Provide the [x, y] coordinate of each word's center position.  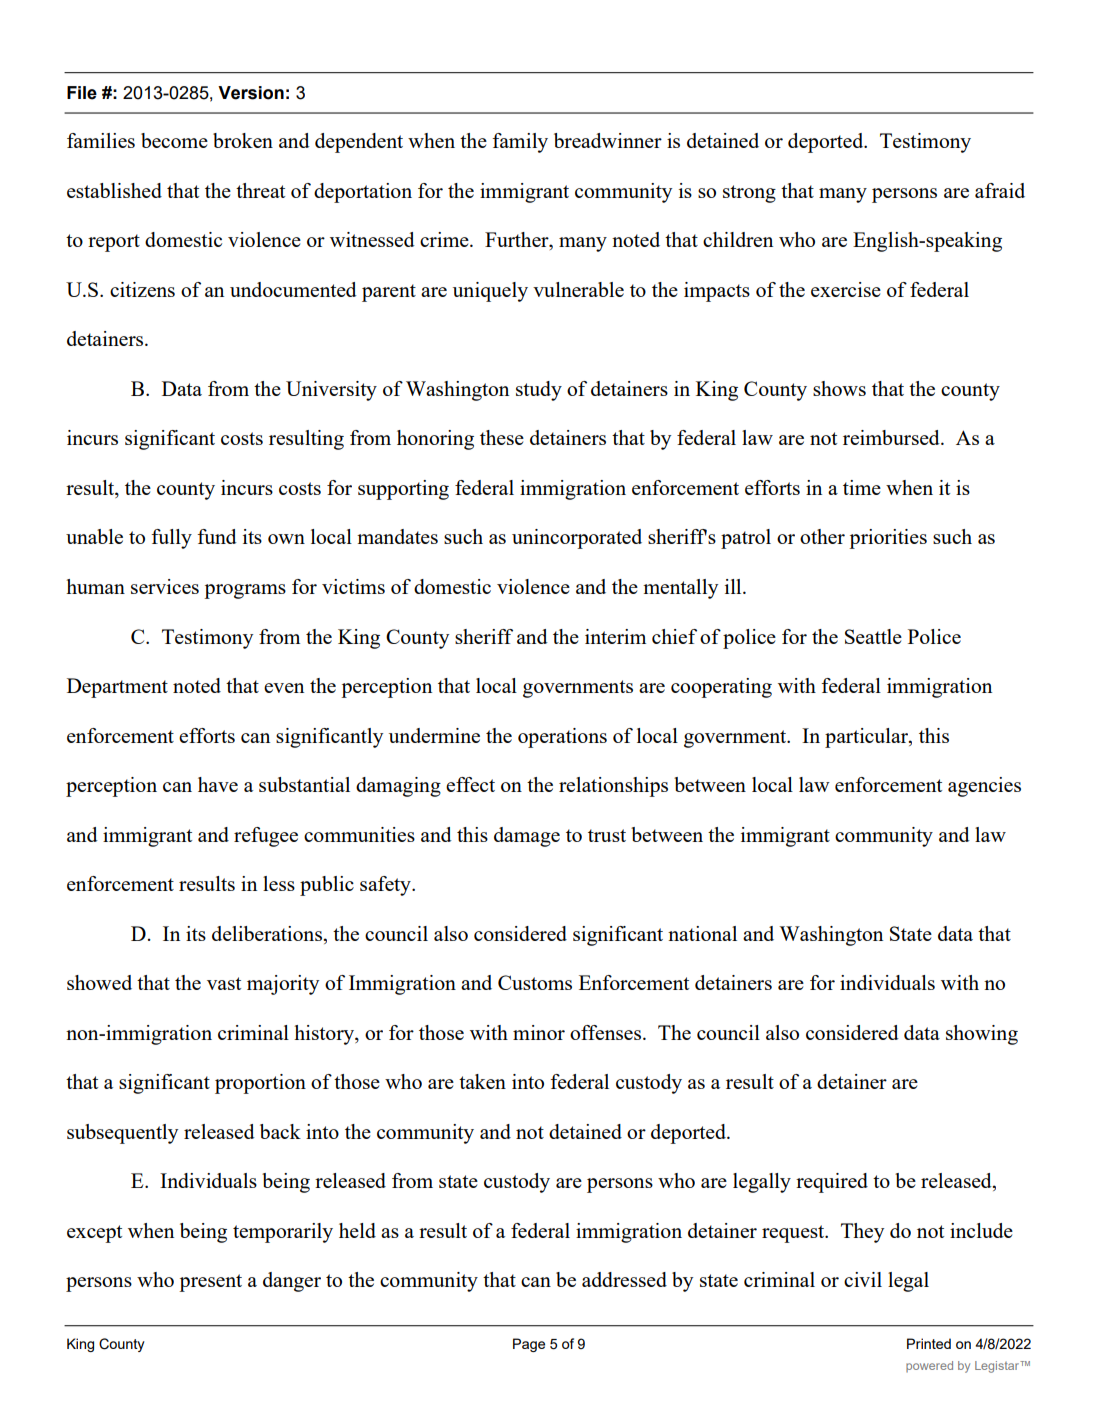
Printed [929, 1343]
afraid [1000, 190]
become [174, 140]
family [520, 143]
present [210, 1283]
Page [529, 1345]
